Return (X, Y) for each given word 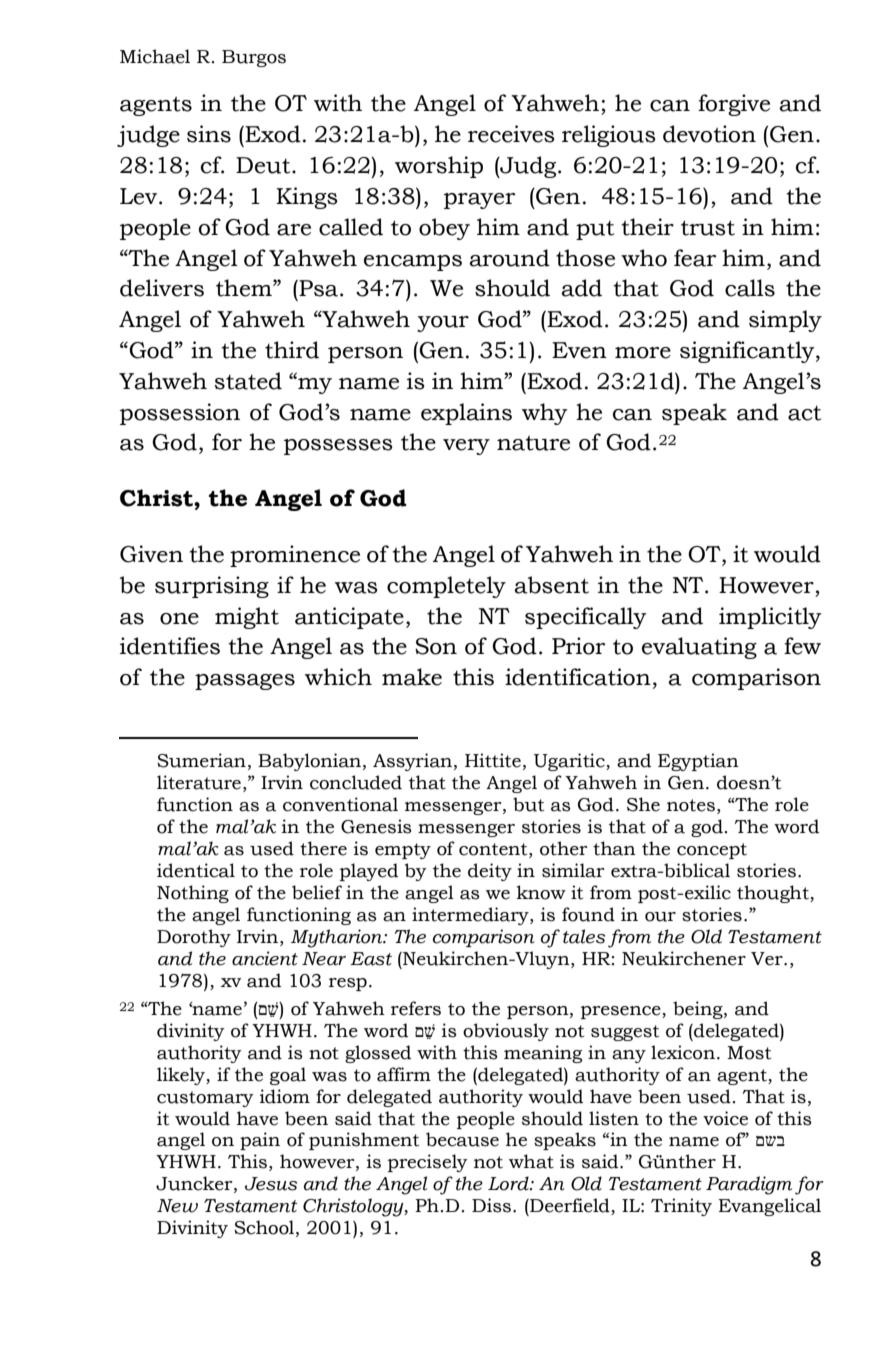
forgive (734, 105)
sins (209, 134)
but (528, 804)
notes (691, 805)
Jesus (271, 1184)
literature (199, 782)
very (466, 447)
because (462, 1139)
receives (511, 134)
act (804, 413)
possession (180, 414)
